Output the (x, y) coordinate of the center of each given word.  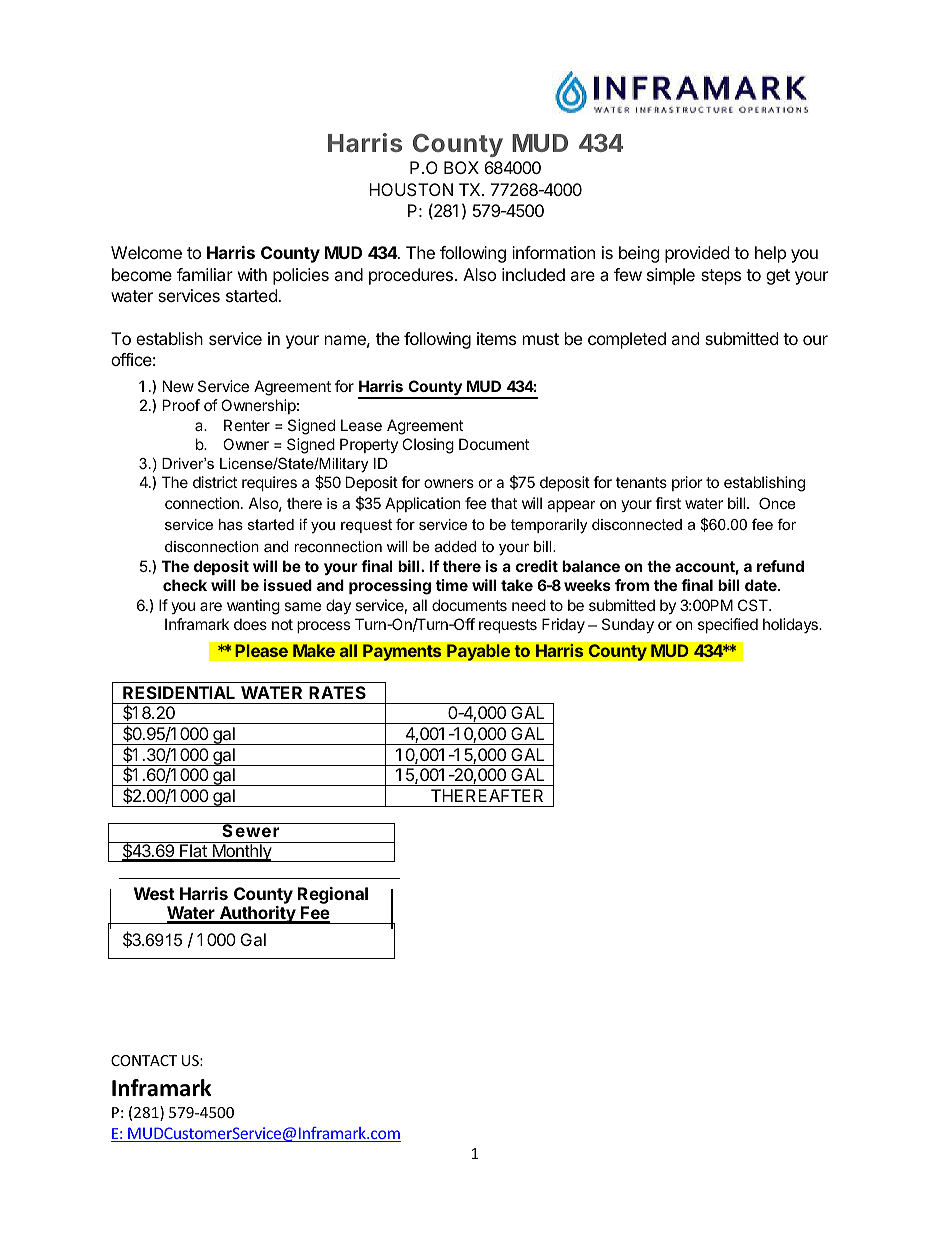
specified (728, 625)
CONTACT (144, 1060)
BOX (461, 167)
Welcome (146, 252)
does (250, 624)
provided (697, 254)
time (452, 585)
